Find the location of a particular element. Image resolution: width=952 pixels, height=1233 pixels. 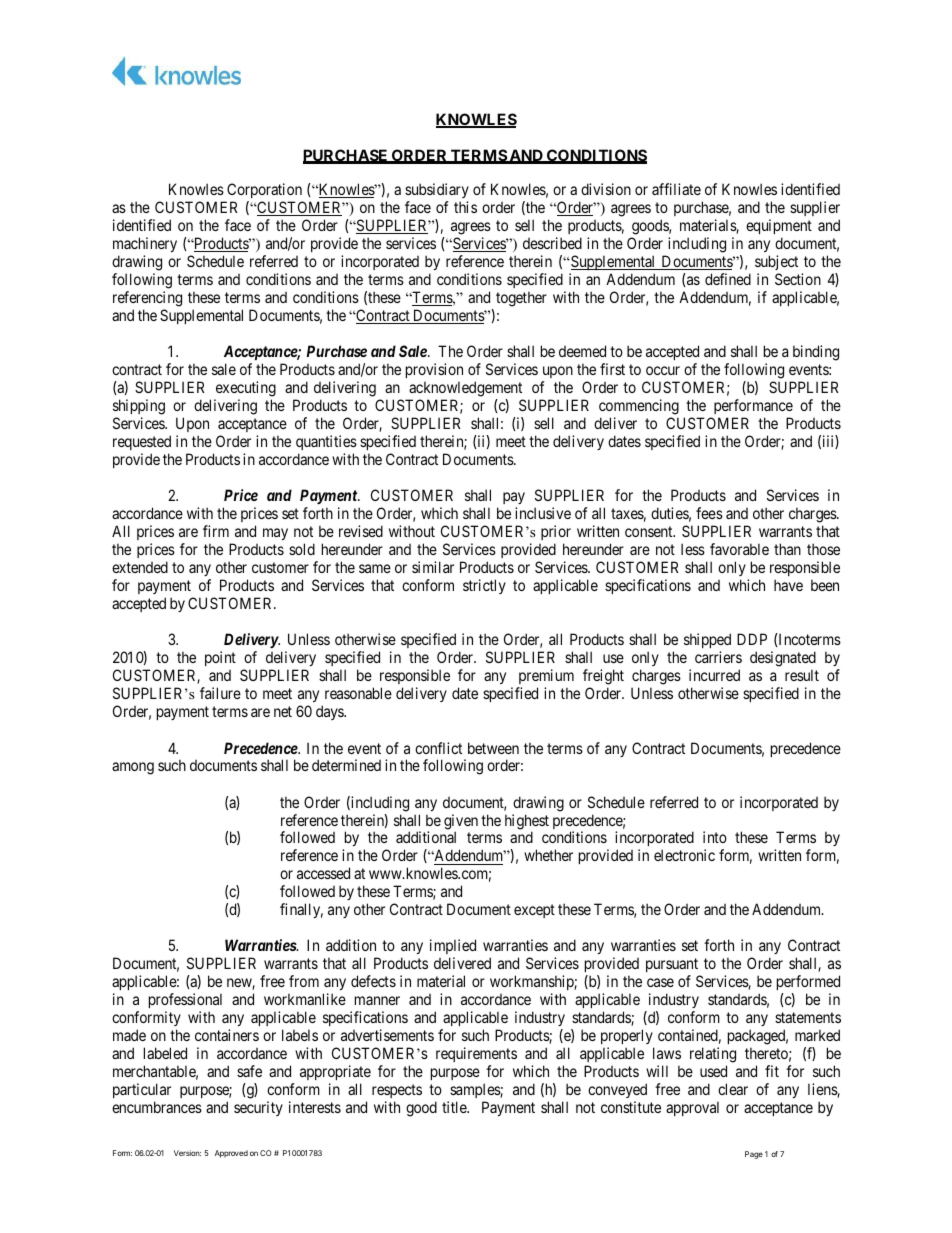

incurred is located at coordinates (714, 675).
